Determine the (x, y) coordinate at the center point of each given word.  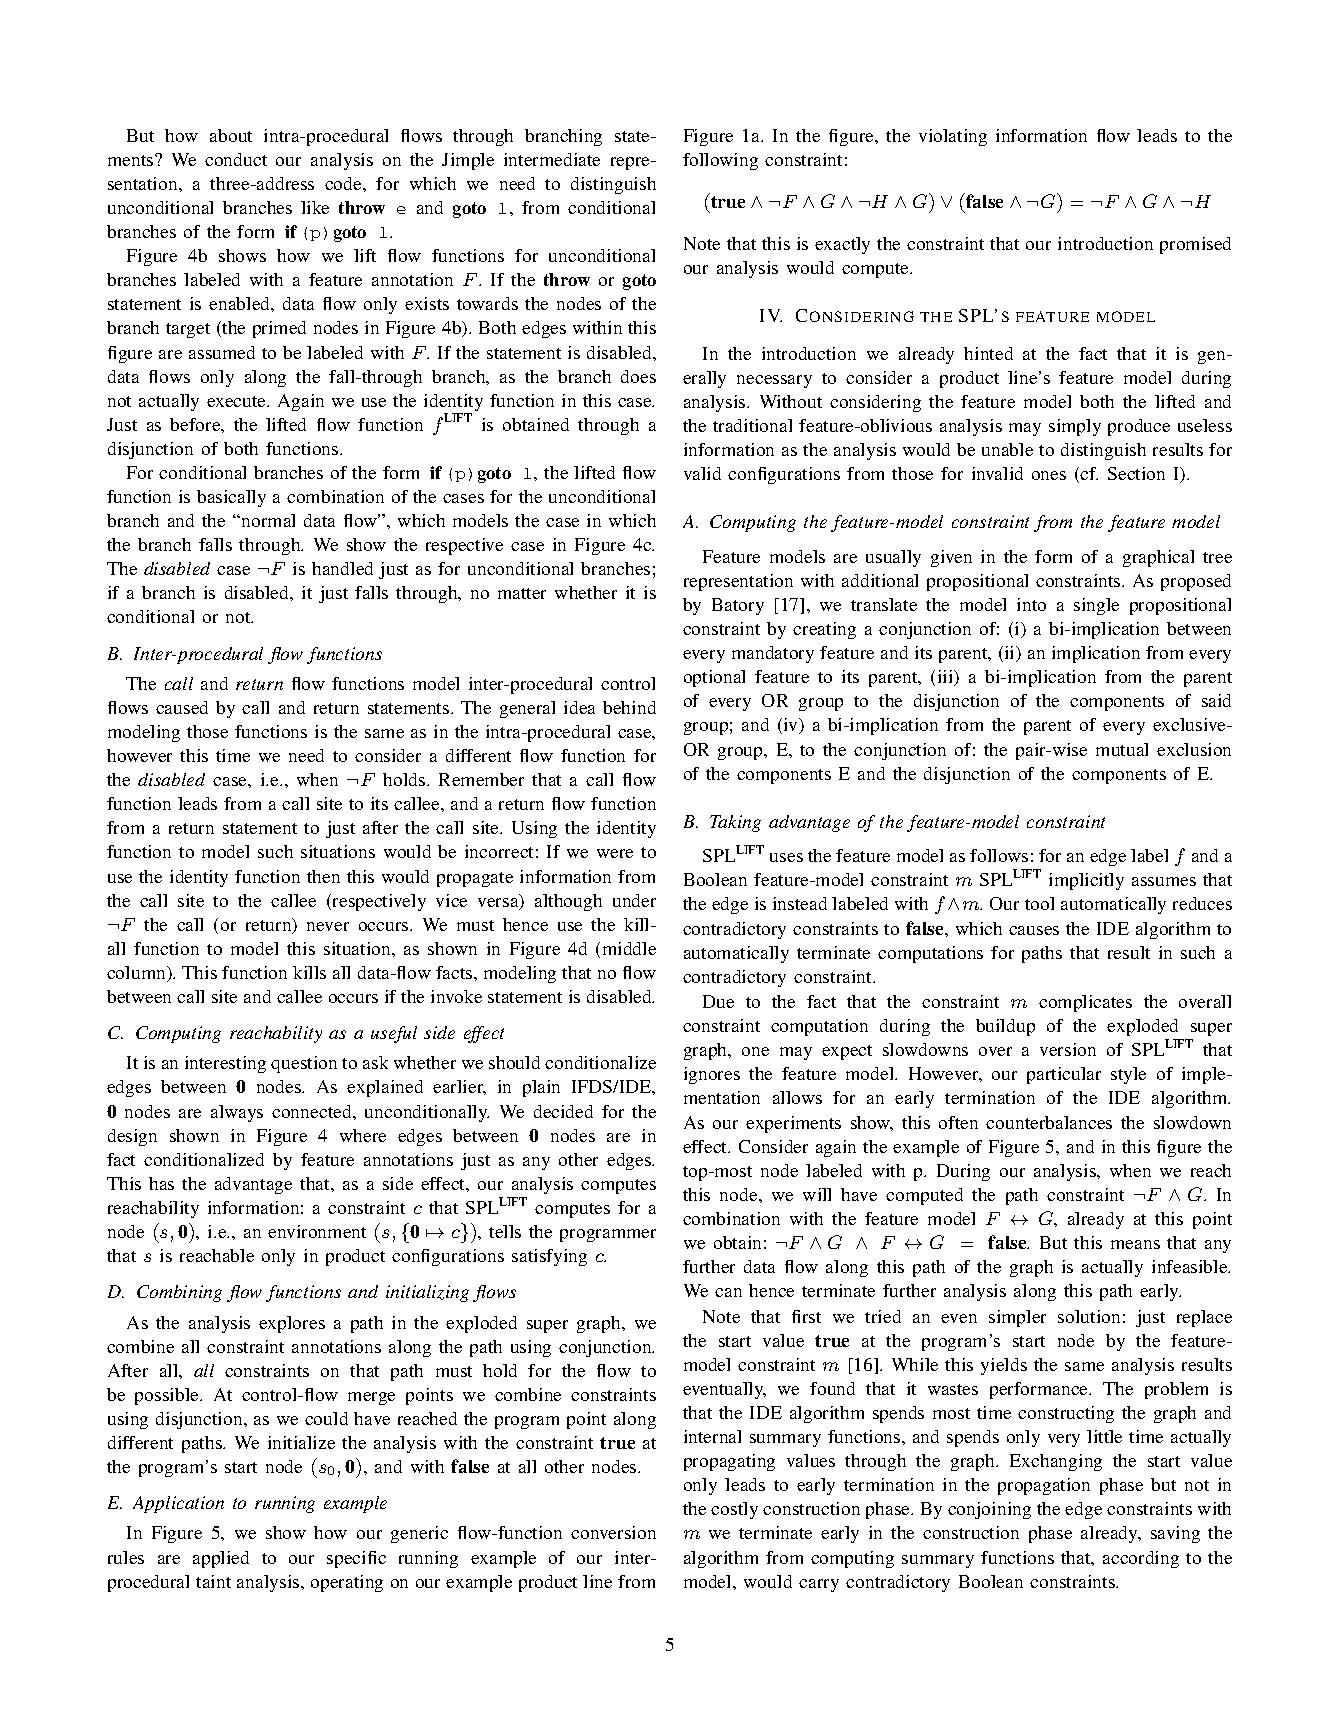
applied (221, 1559)
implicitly (1086, 881)
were (615, 853)
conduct (236, 159)
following (720, 161)
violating (953, 137)
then (323, 876)
